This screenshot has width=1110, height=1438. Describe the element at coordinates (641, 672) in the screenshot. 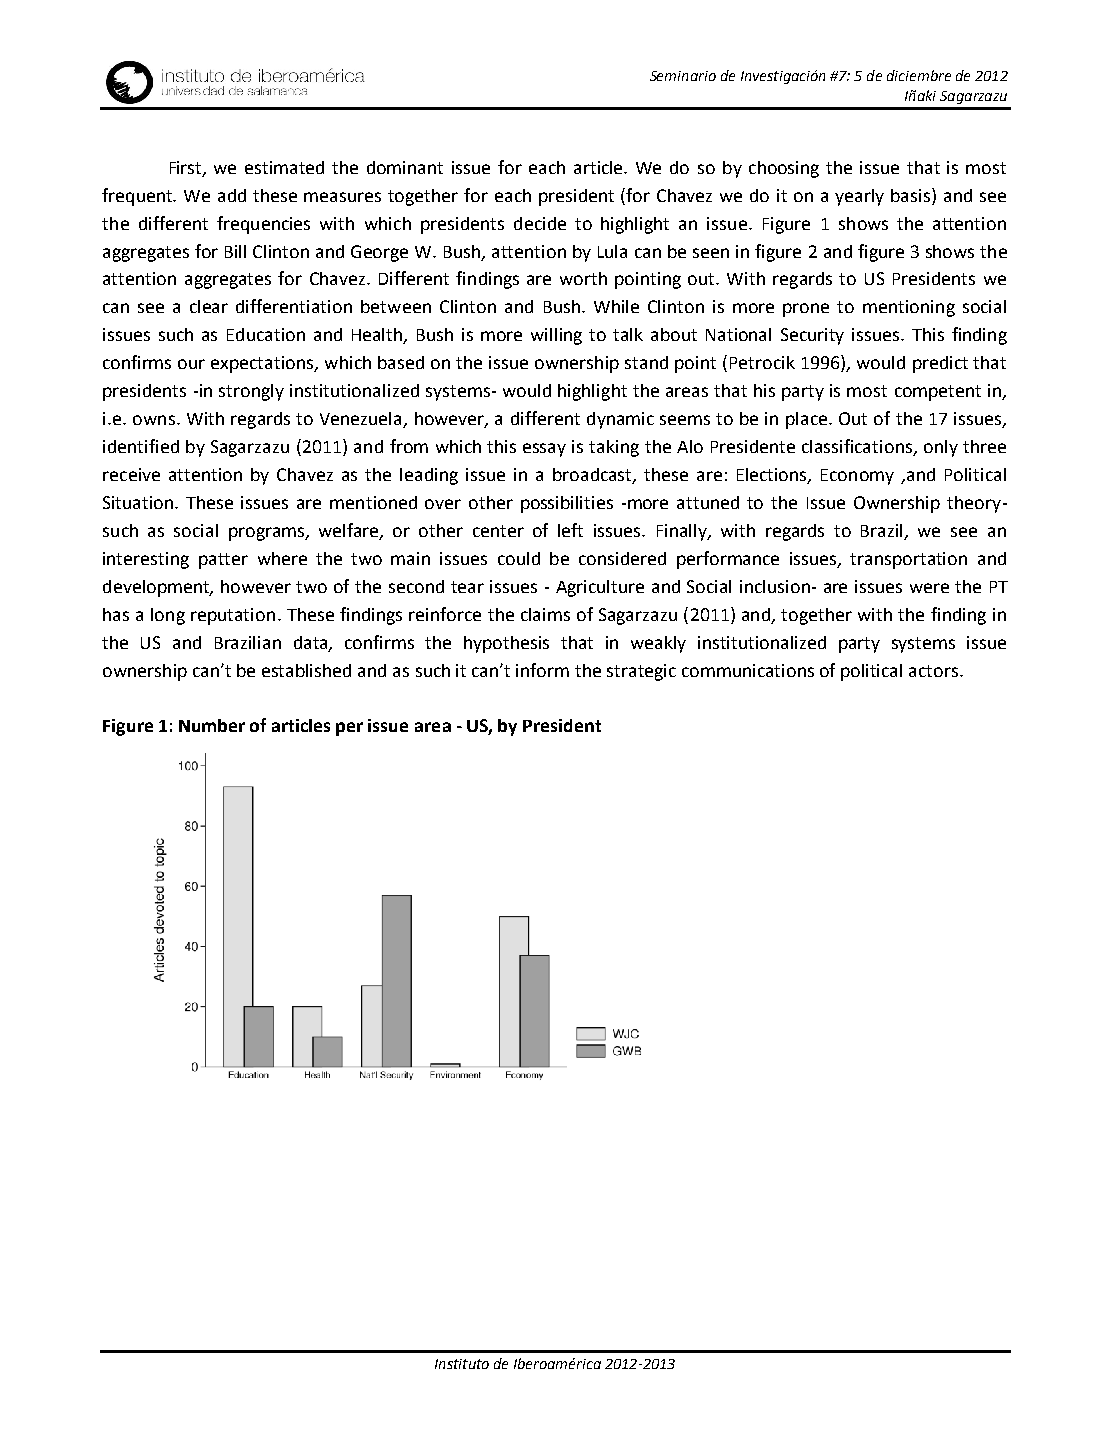

I see `strategic` at that location.
